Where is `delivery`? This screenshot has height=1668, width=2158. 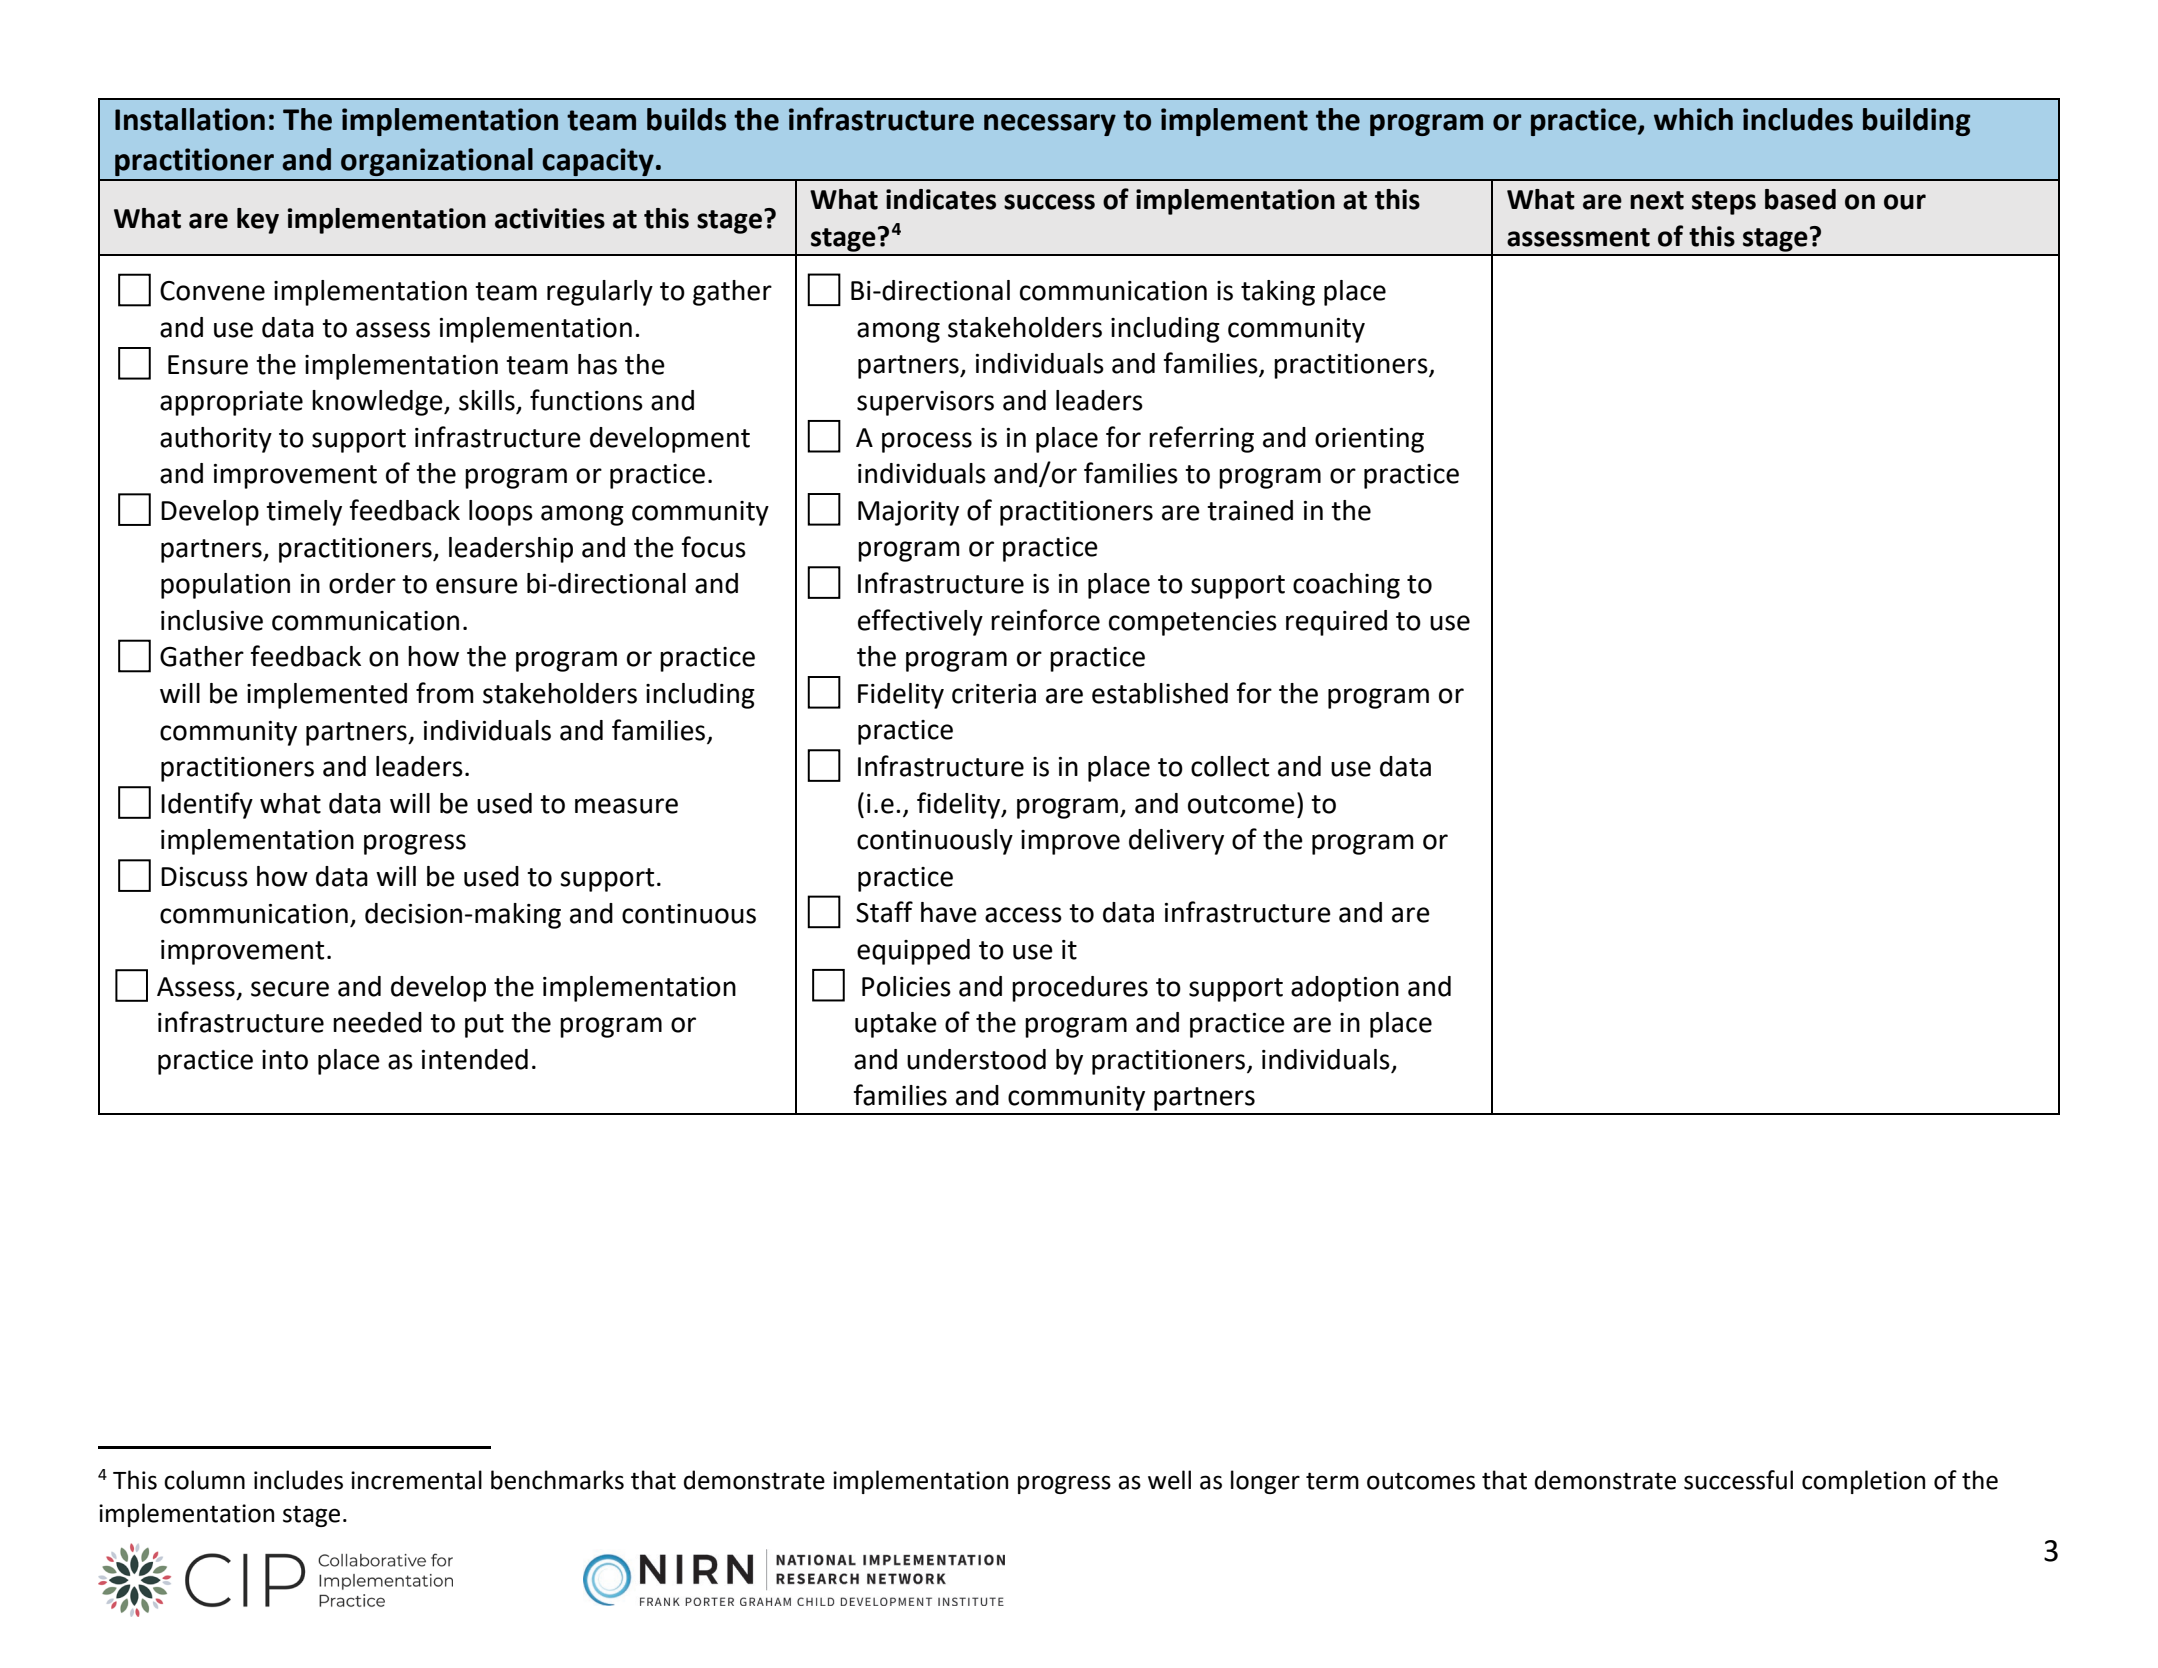 delivery is located at coordinates (1176, 842).
